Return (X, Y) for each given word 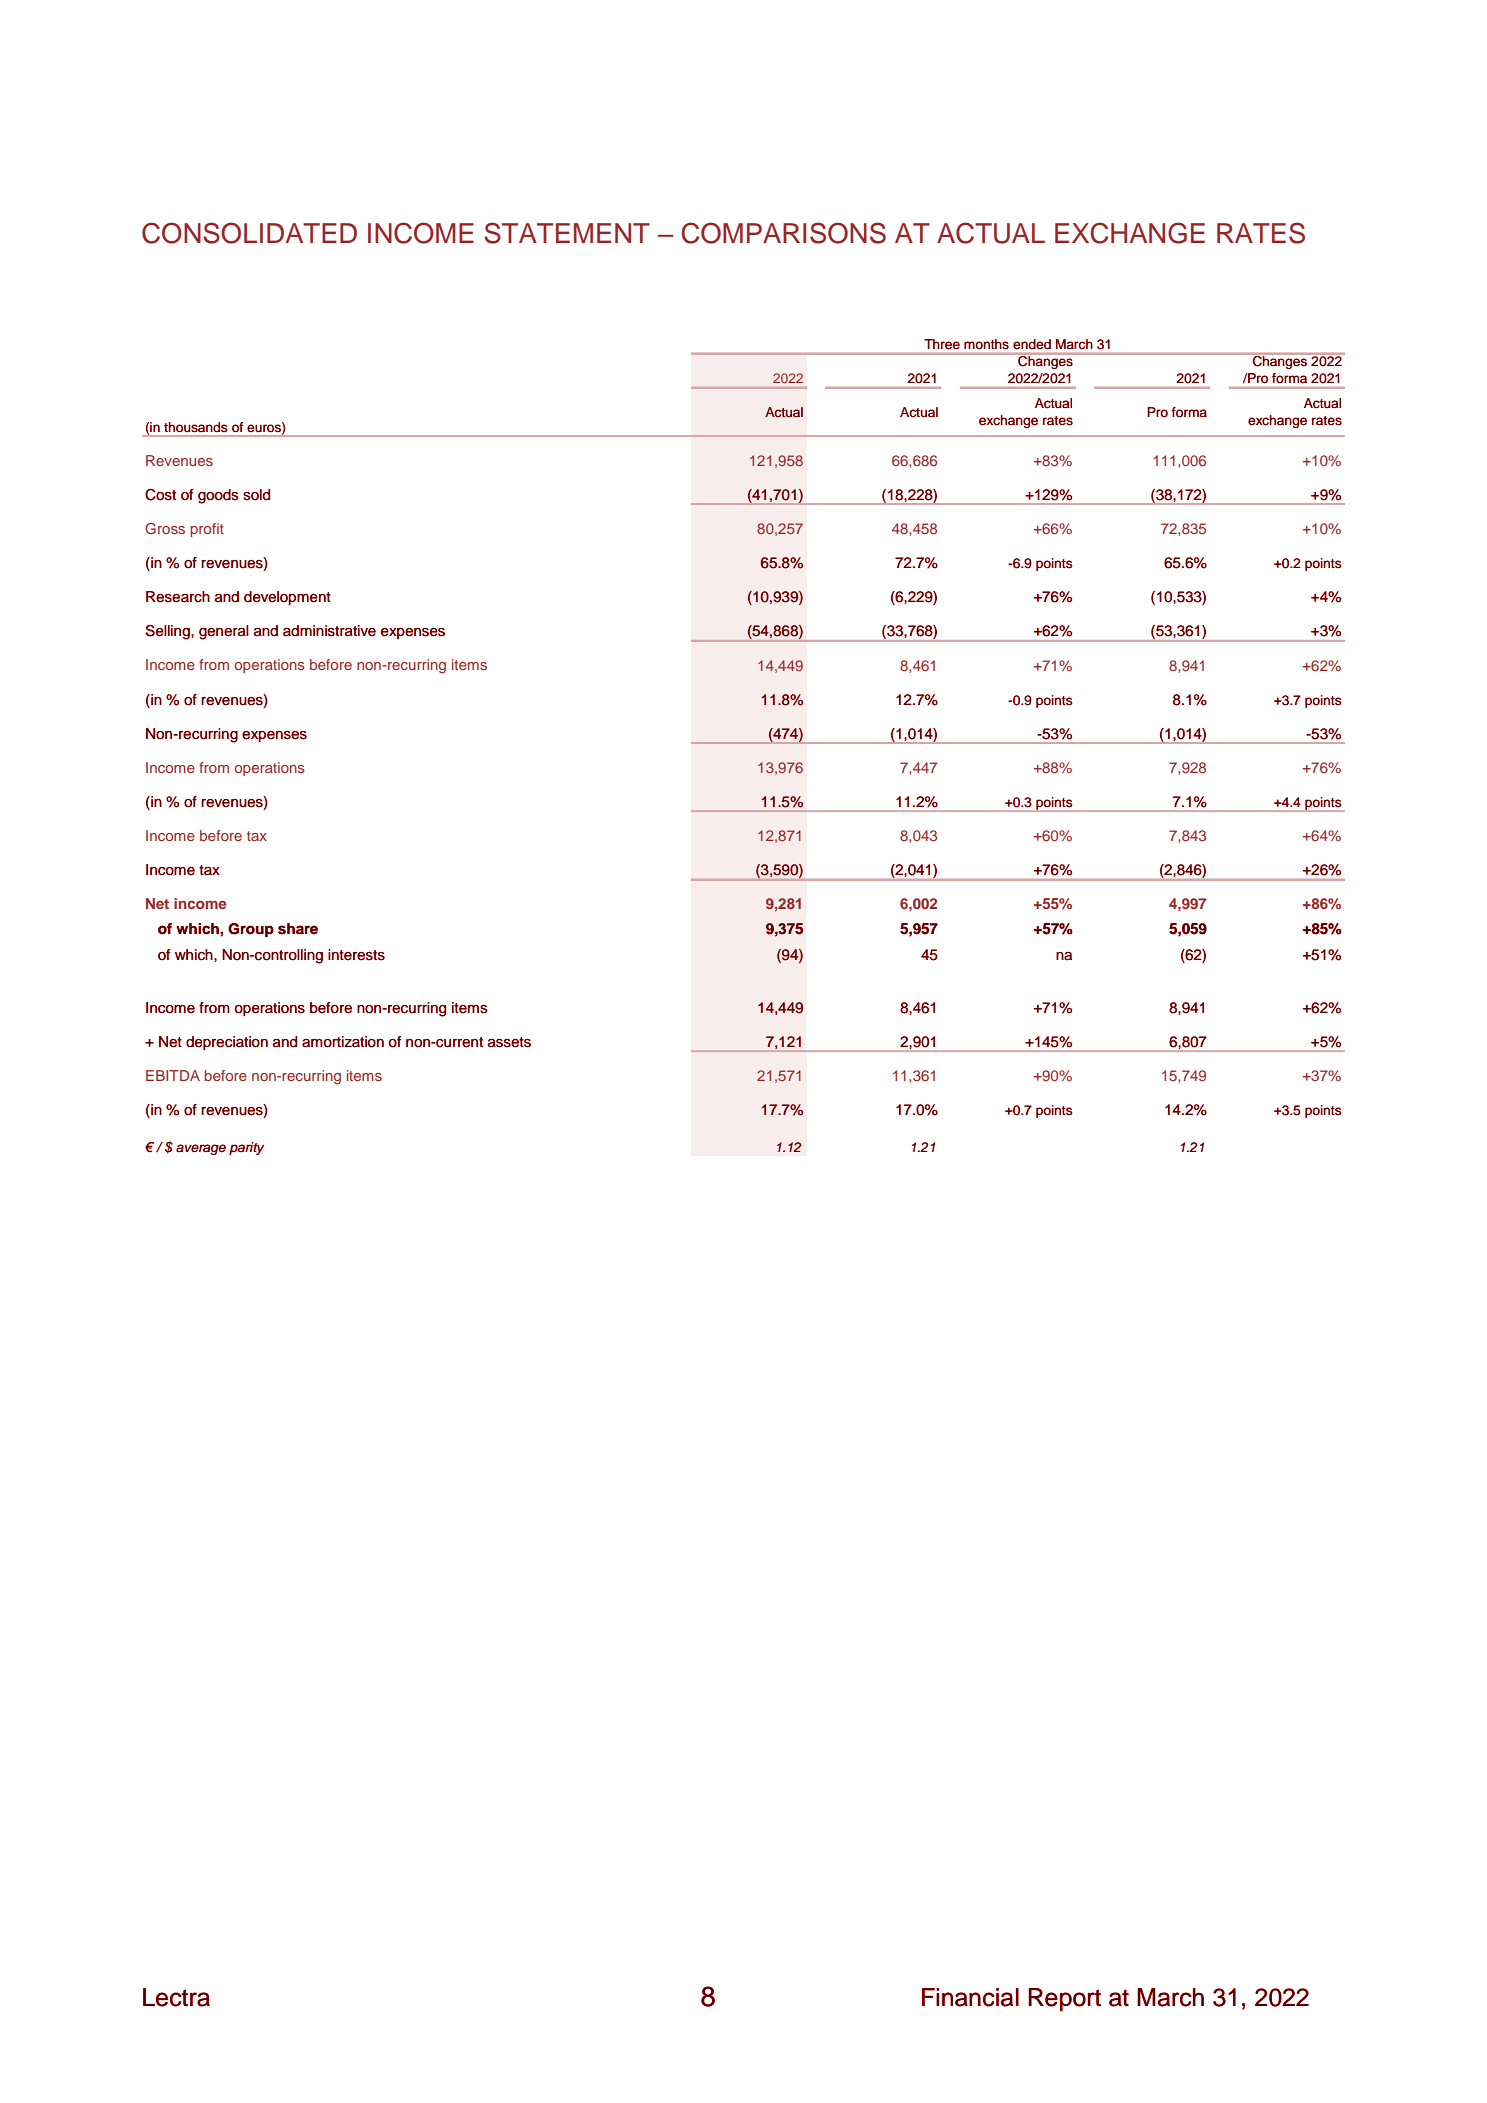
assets (509, 1042)
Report (1064, 2000)
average (201, 1149)
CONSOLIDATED (249, 233)
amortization (343, 1042)
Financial (970, 1997)
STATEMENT (567, 233)
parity (246, 1148)
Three (942, 344)
